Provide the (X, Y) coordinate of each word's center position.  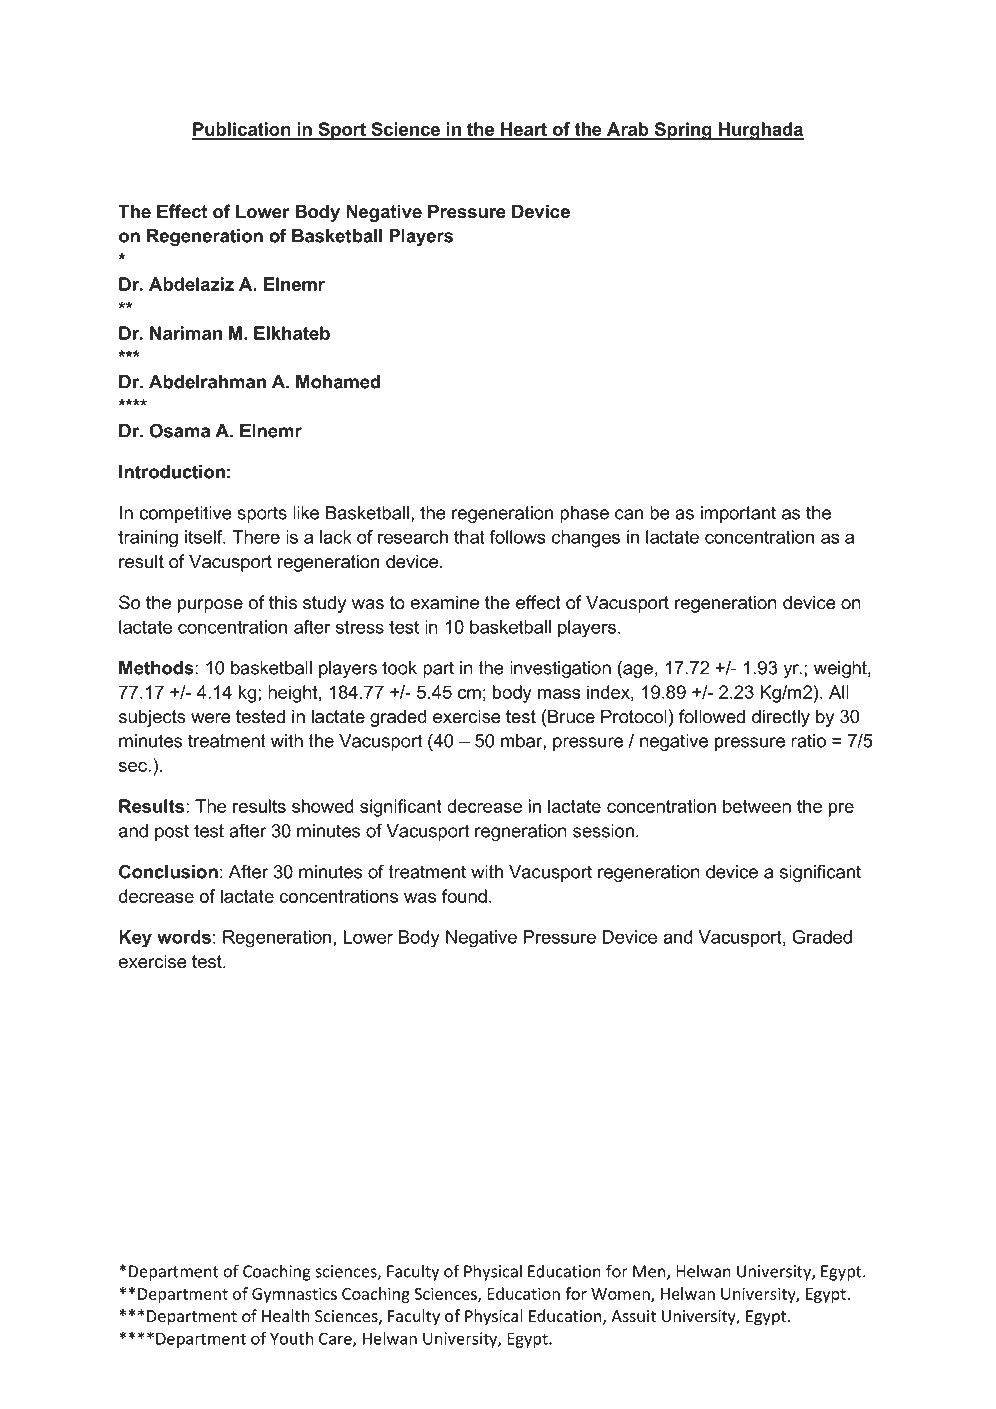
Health (286, 1316)
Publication (242, 130)
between (757, 806)
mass (559, 694)
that (469, 537)
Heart (524, 130)
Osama (179, 430)
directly (781, 718)
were (211, 718)
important (738, 514)
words (184, 937)
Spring (683, 131)
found (464, 896)
